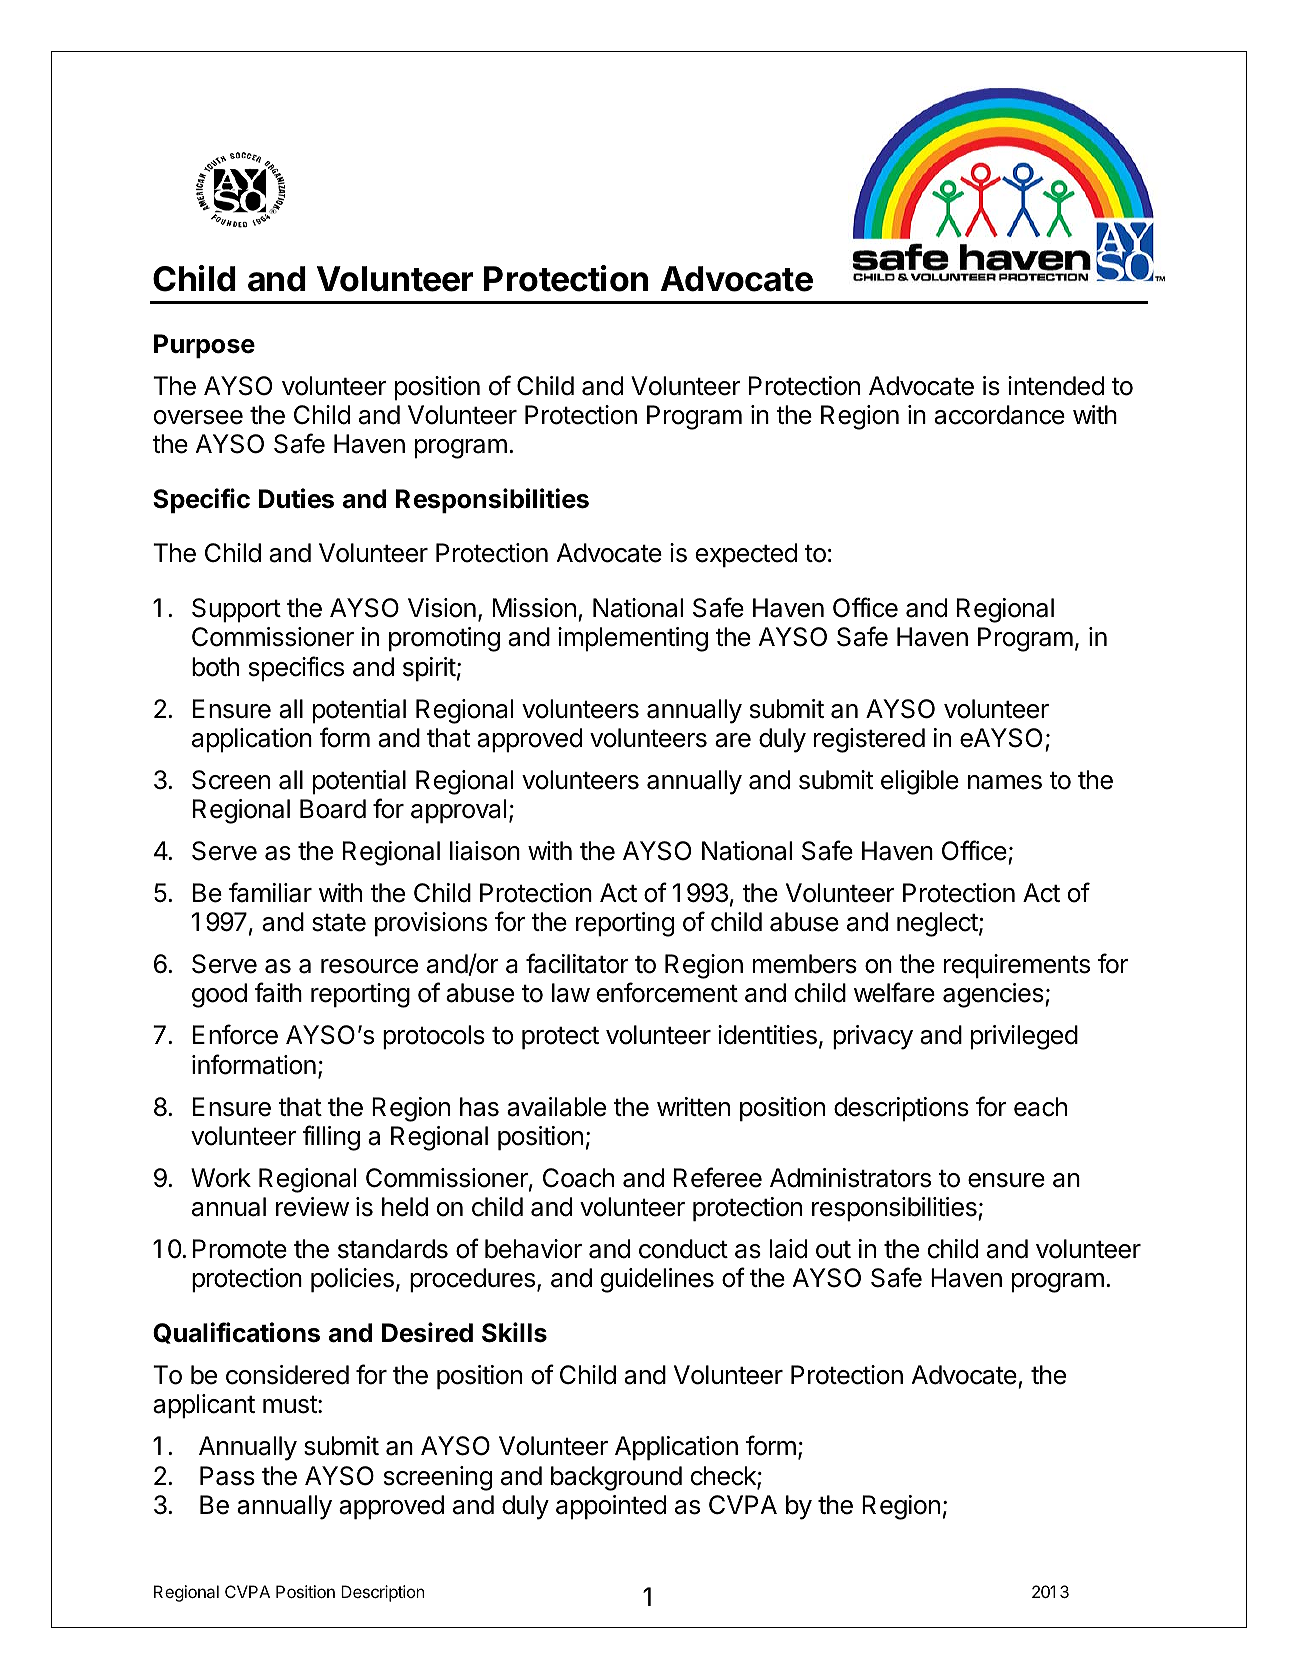 This page has height=1679, width=1298. I want to click on Administrators, so click(850, 1178).
